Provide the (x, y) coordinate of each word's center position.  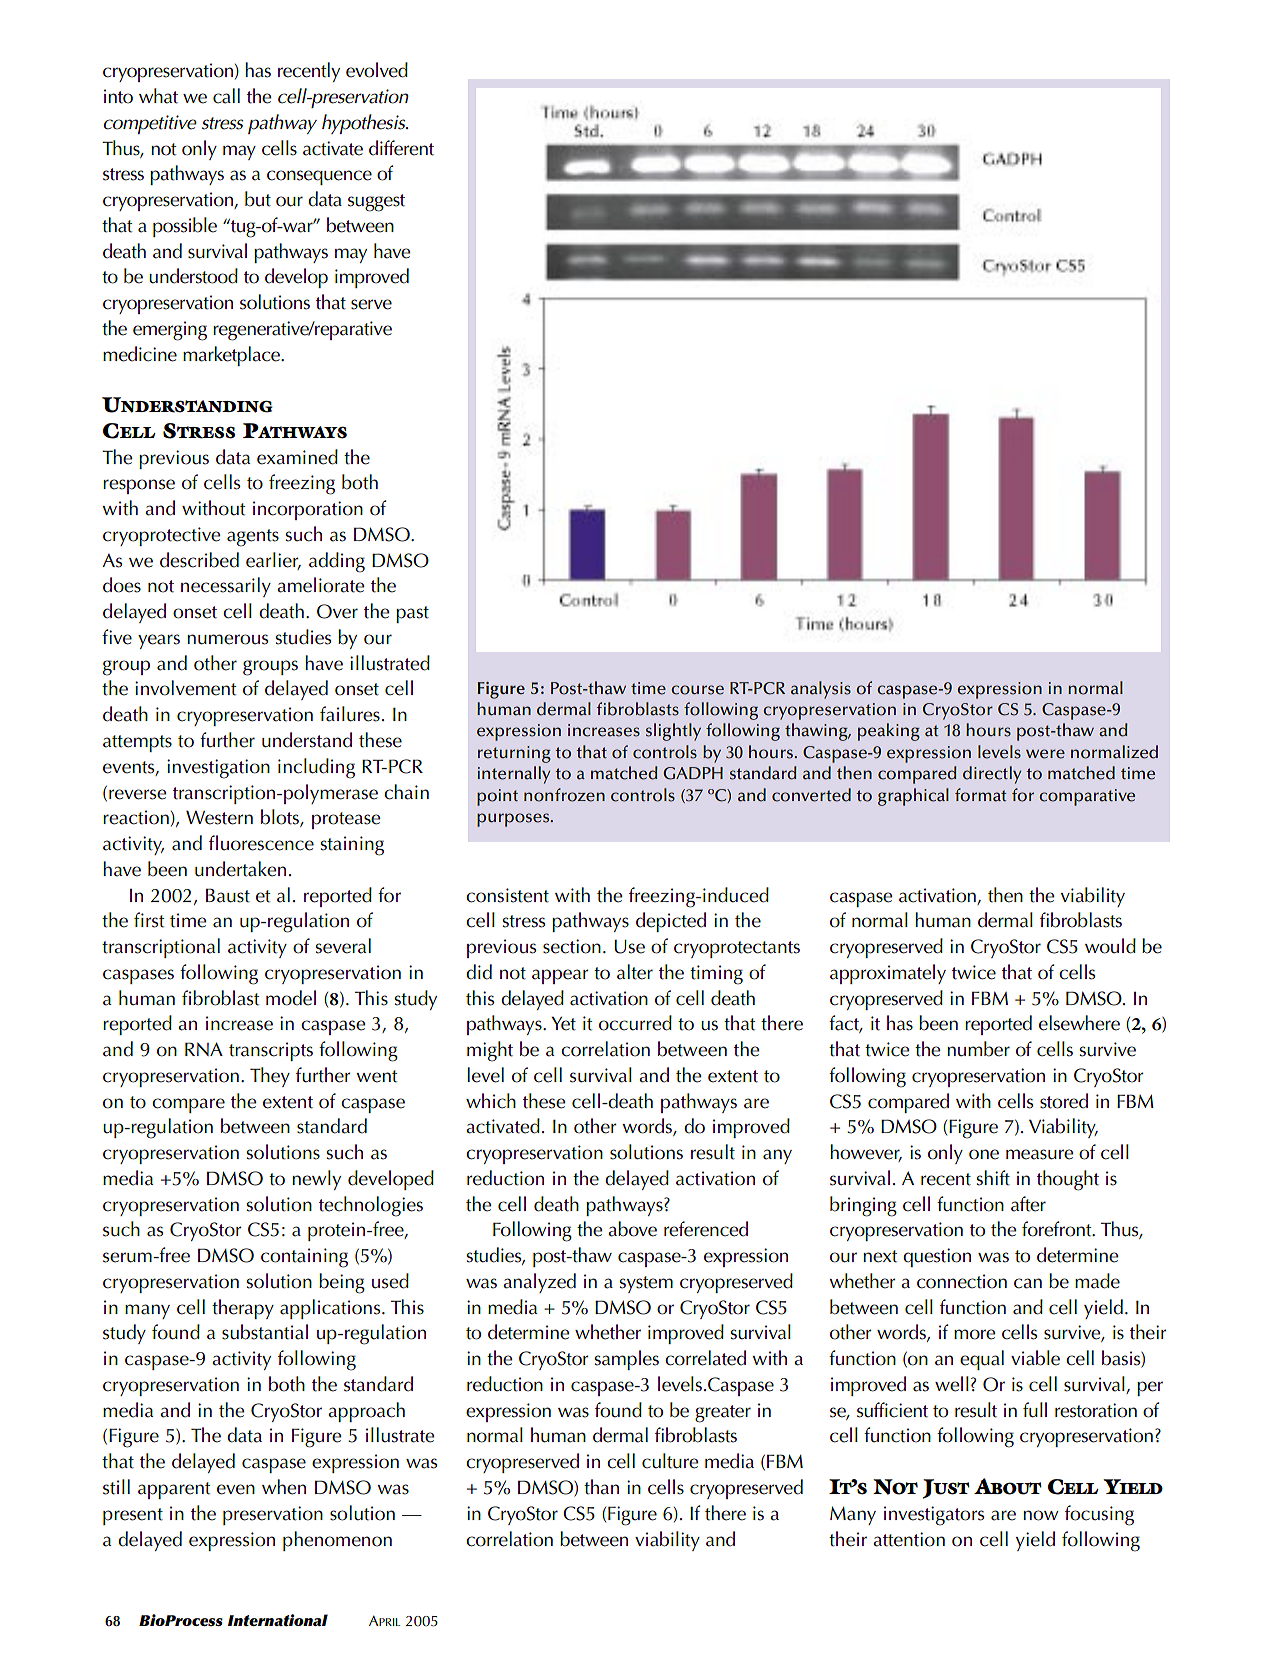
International (278, 1620)
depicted (671, 922)
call (226, 96)
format (980, 795)
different (401, 148)
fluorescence (261, 843)
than (601, 1487)
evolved (377, 70)
